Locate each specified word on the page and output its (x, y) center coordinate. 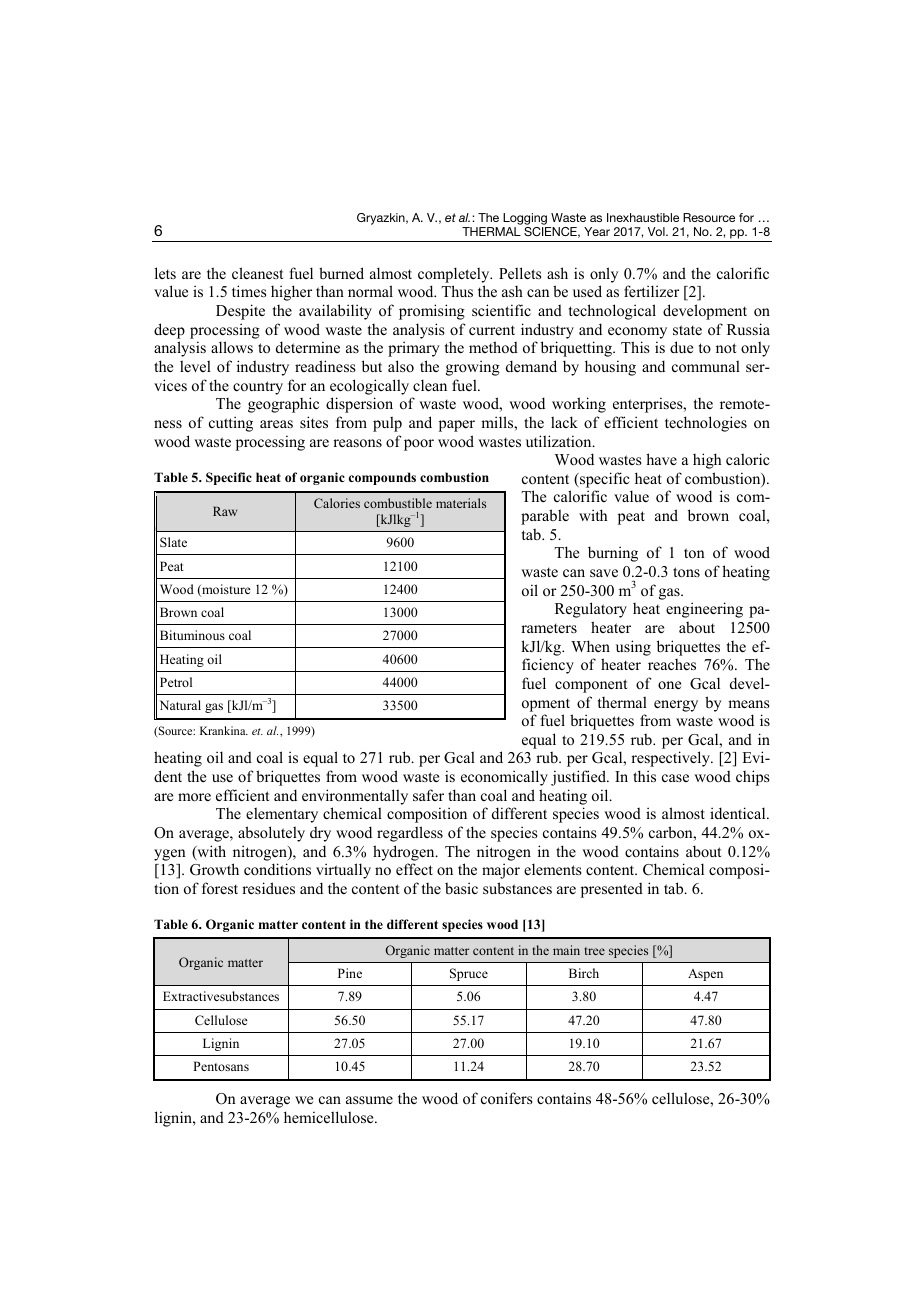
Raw (225, 511)
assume (369, 1100)
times (249, 291)
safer (428, 795)
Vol (657, 231)
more (194, 797)
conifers (507, 1098)
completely (455, 275)
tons (686, 572)
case (675, 778)
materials (461, 503)
